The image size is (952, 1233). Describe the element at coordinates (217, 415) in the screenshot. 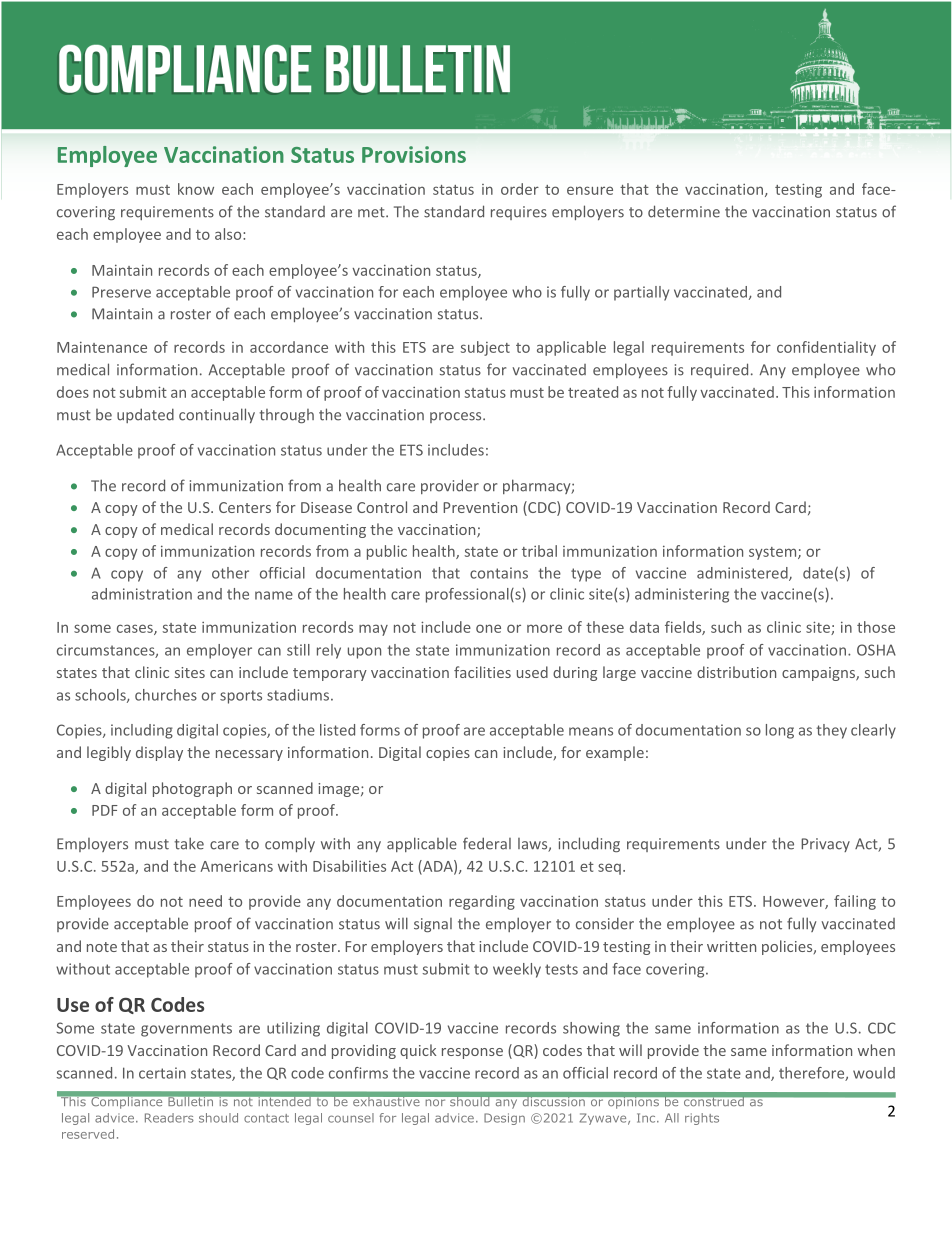

I see `continually` at that location.
